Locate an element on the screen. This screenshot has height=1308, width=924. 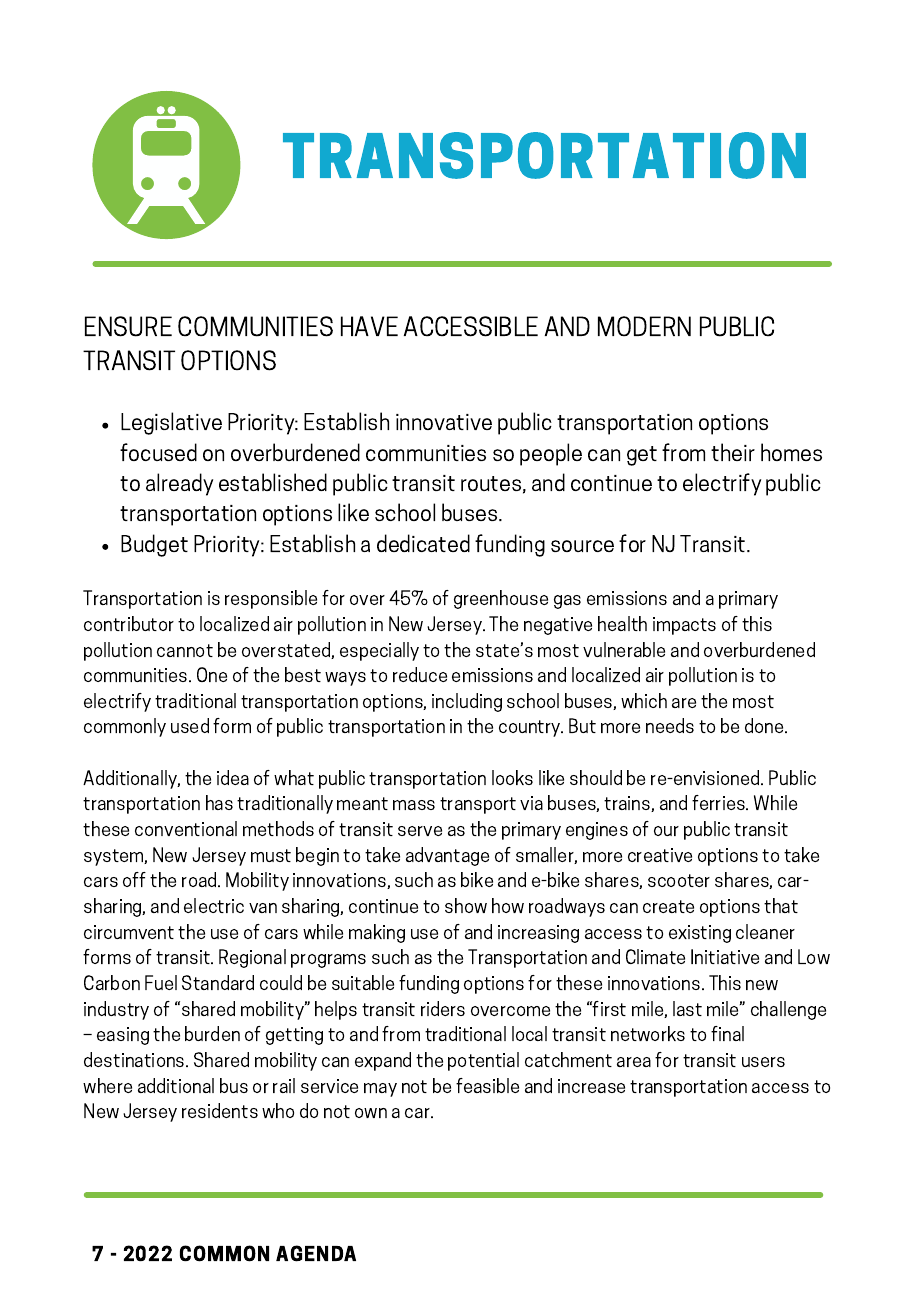
own is located at coordinates (371, 1113).
